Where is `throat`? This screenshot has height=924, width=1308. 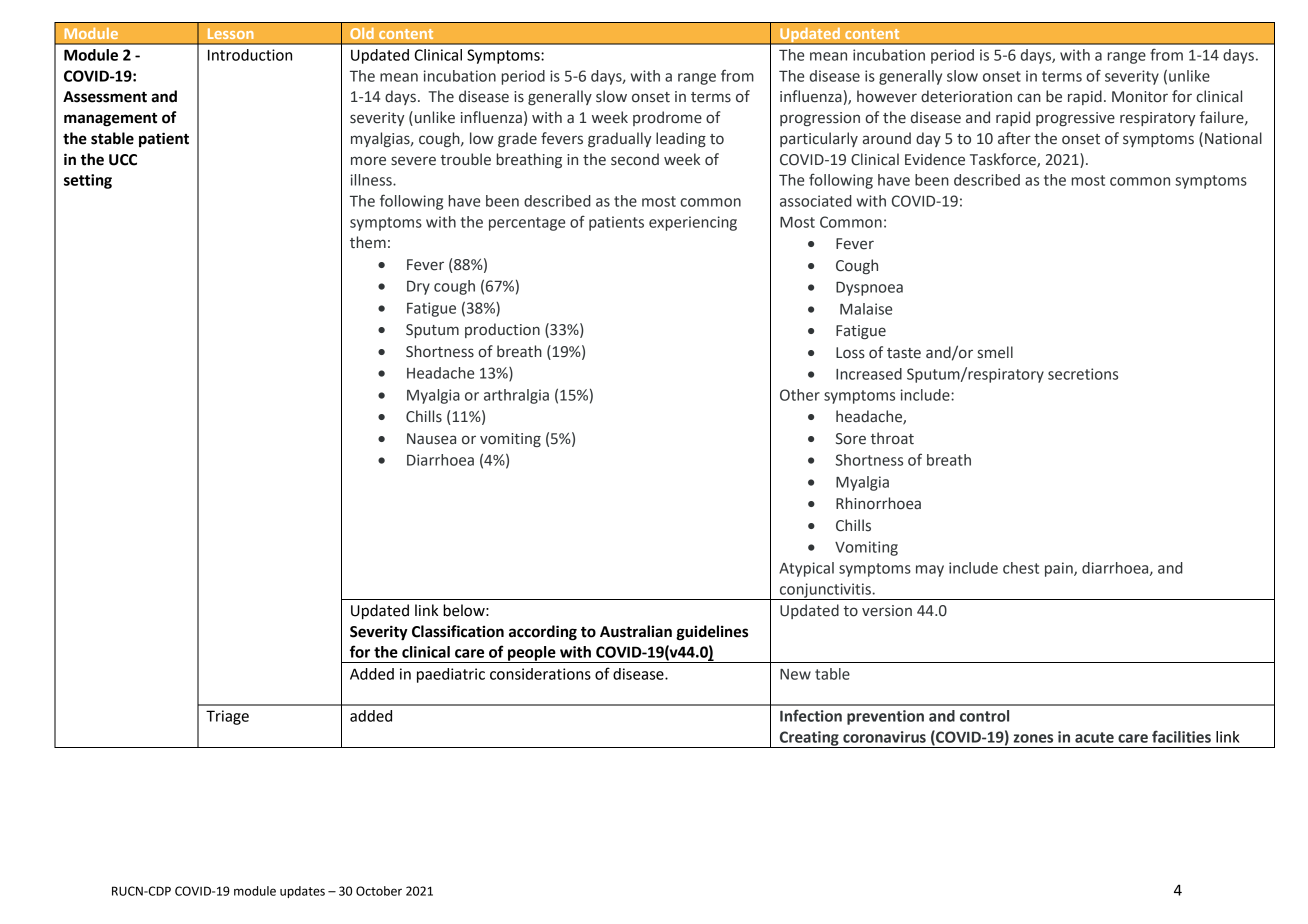 throat is located at coordinates (892, 438).
